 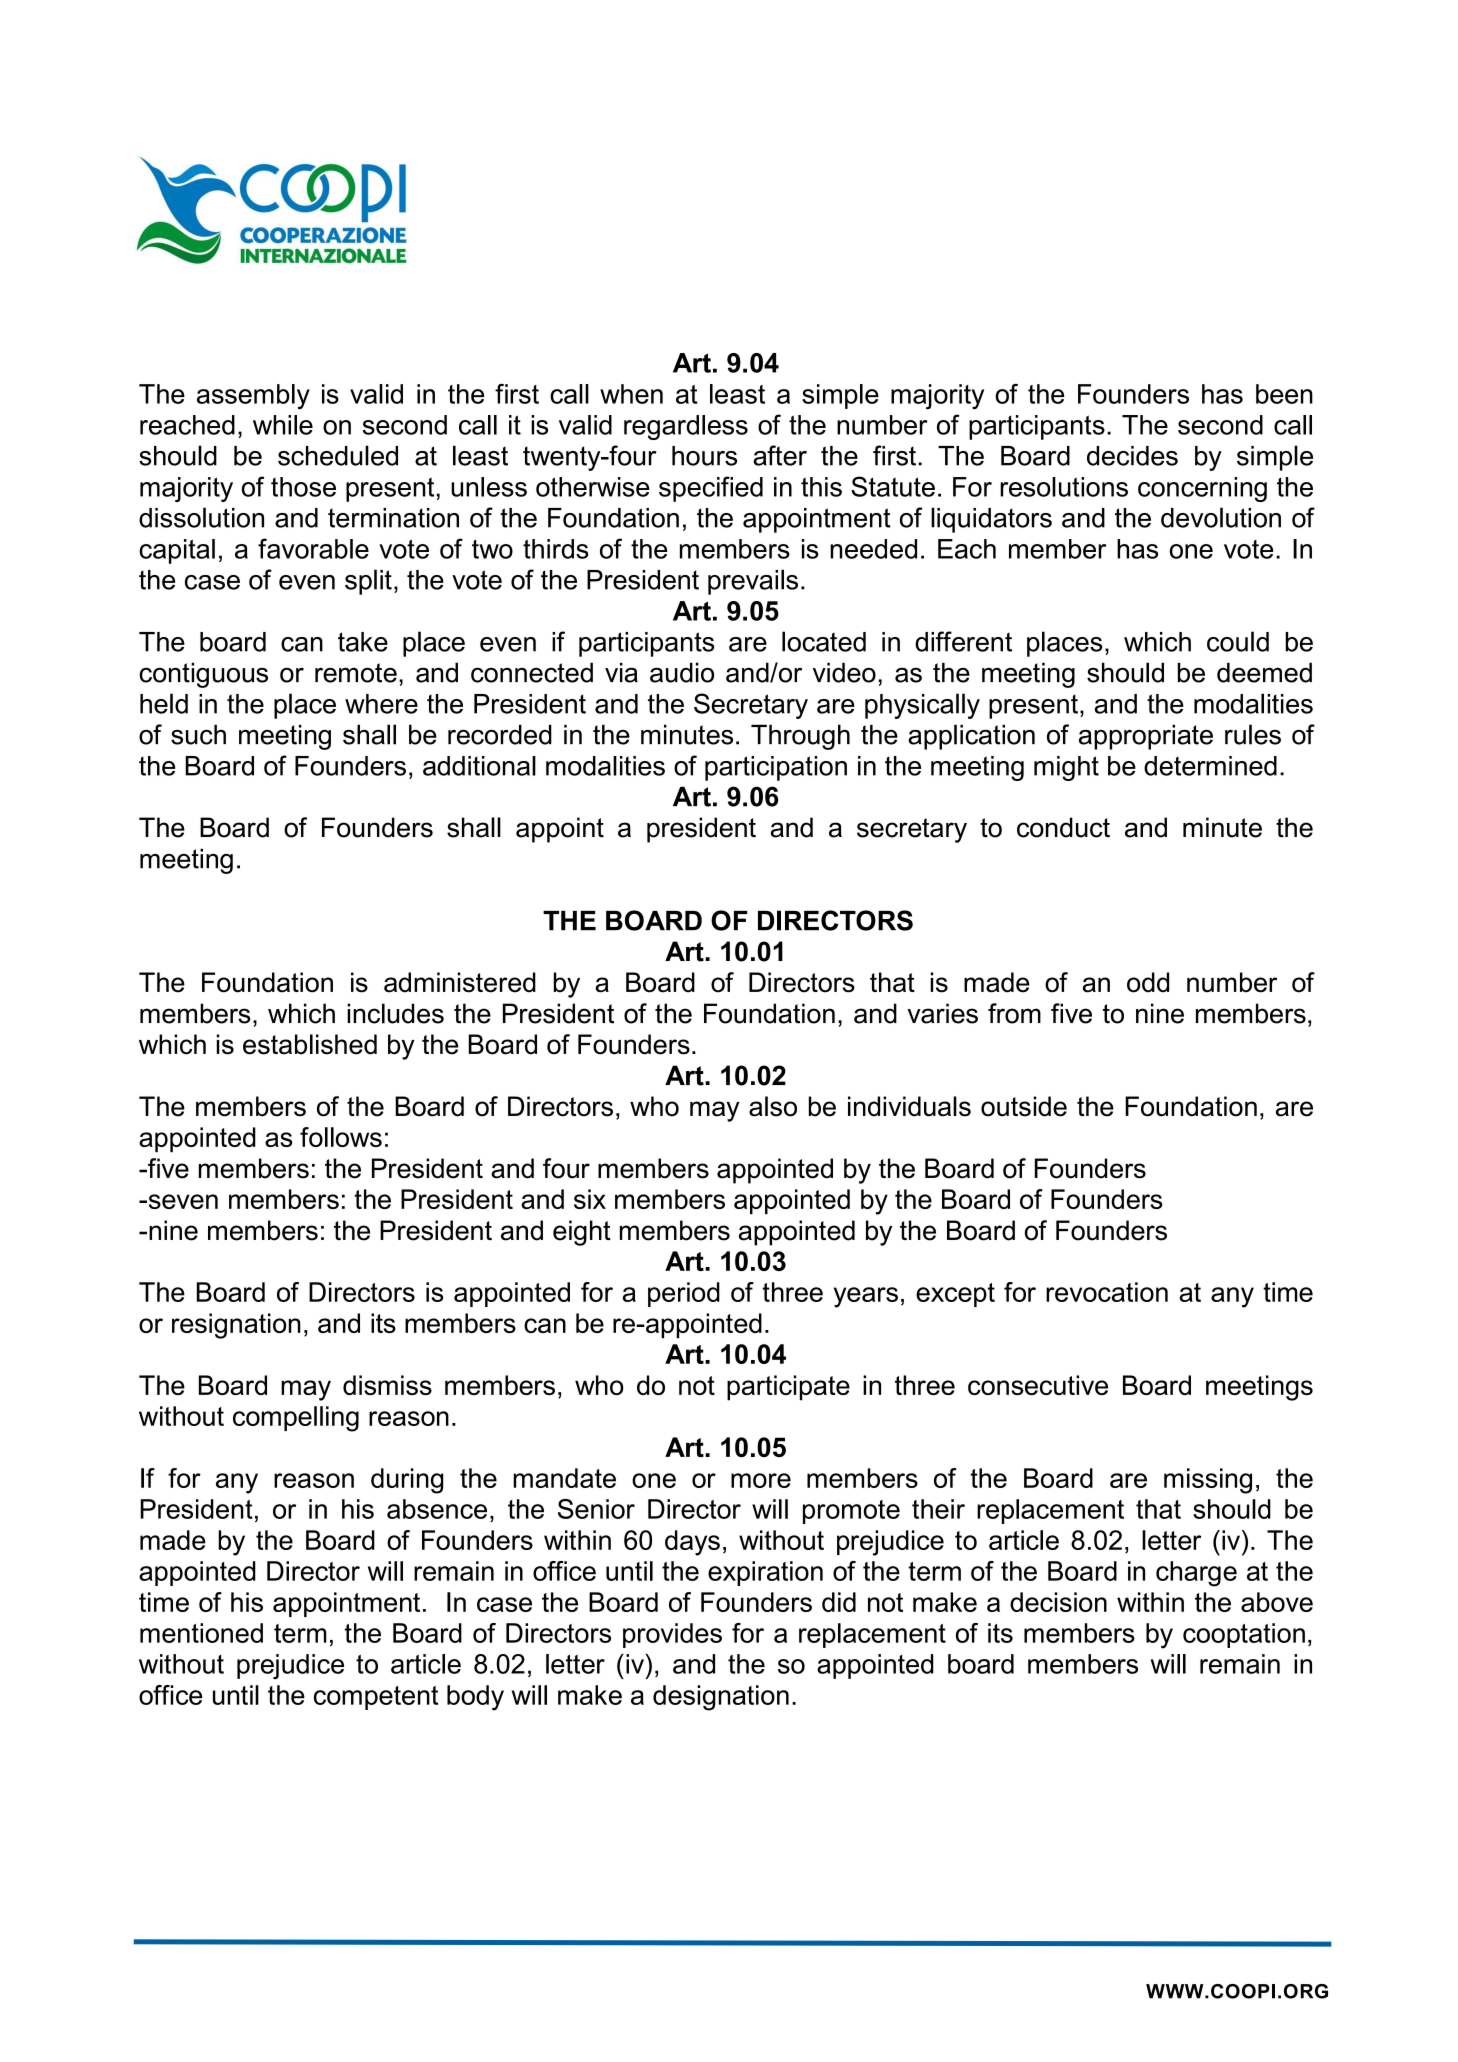 I want to click on provides, so click(x=672, y=1635).
